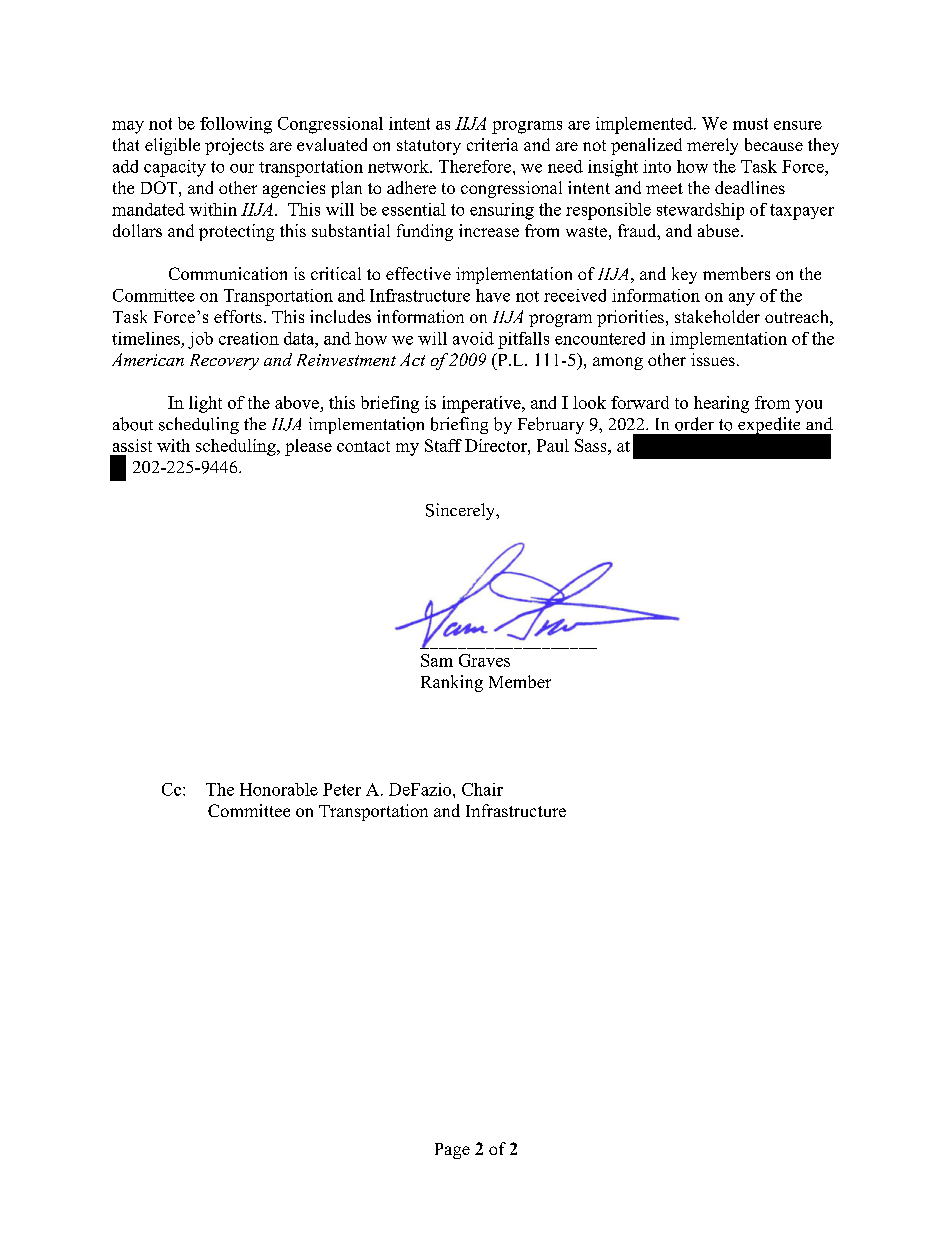 The height and width of the page is (1233, 952). Describe the element at coordinates (476, 166) in the page. I see `Therefore` at that location.
